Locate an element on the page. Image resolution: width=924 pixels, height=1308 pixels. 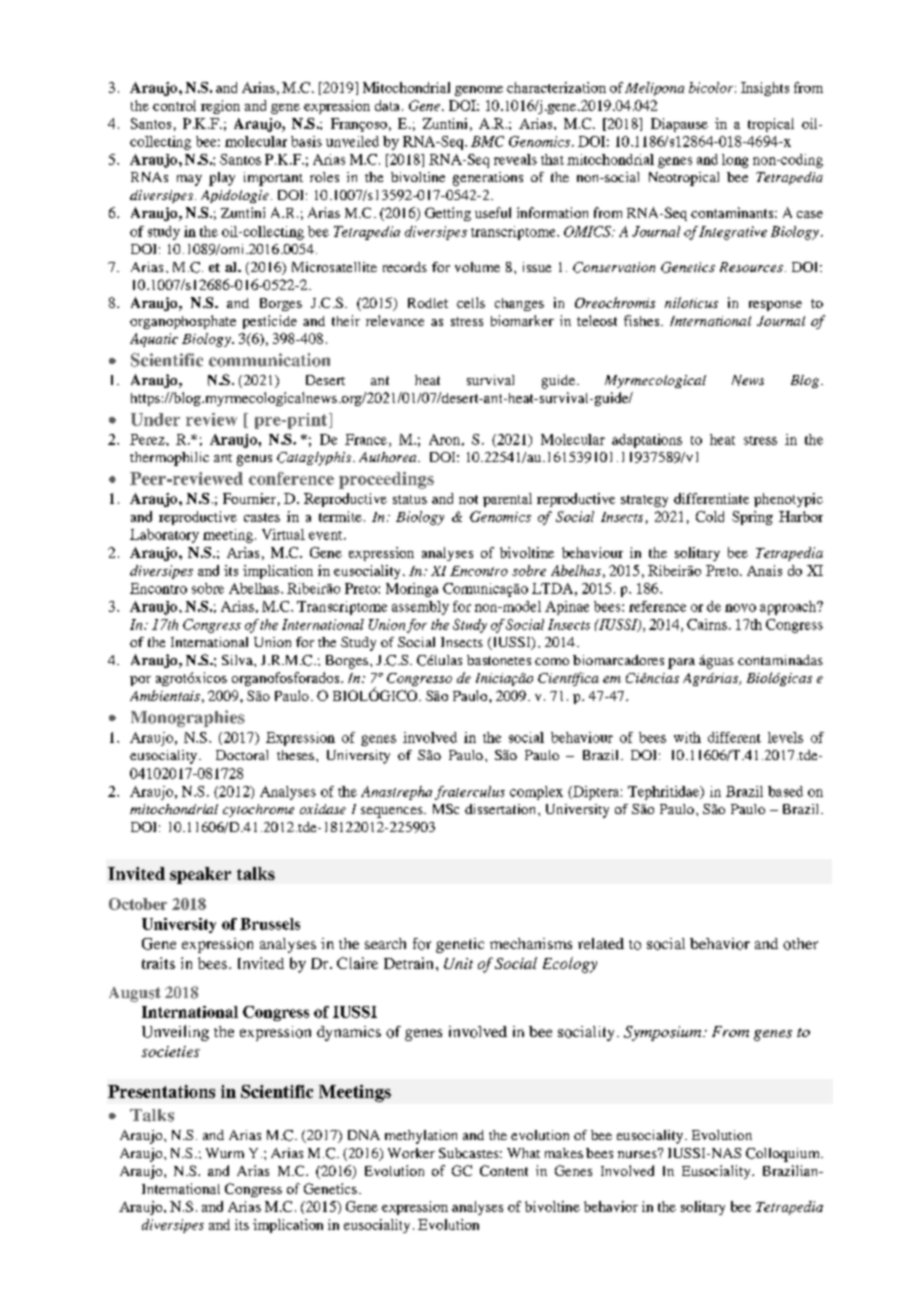
Cold is located at coordinates (710, 516).
